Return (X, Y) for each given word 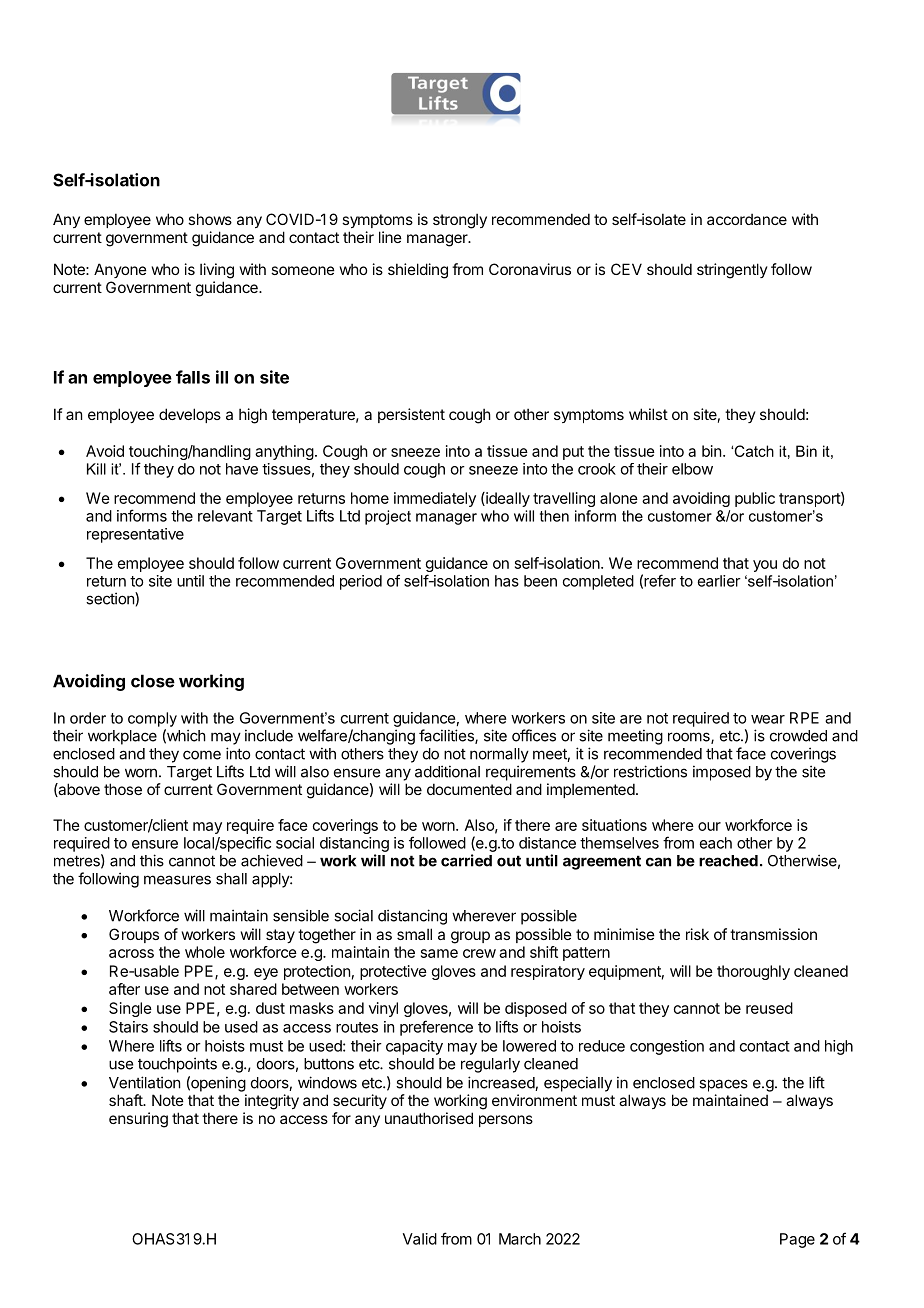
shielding (418, 271)
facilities (447, 736)
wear (768, 719)
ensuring (138, 1120)
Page (797, 1240)
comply (152, 719)
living (217, 271)
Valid (420, 1239)
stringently (732, 271)
